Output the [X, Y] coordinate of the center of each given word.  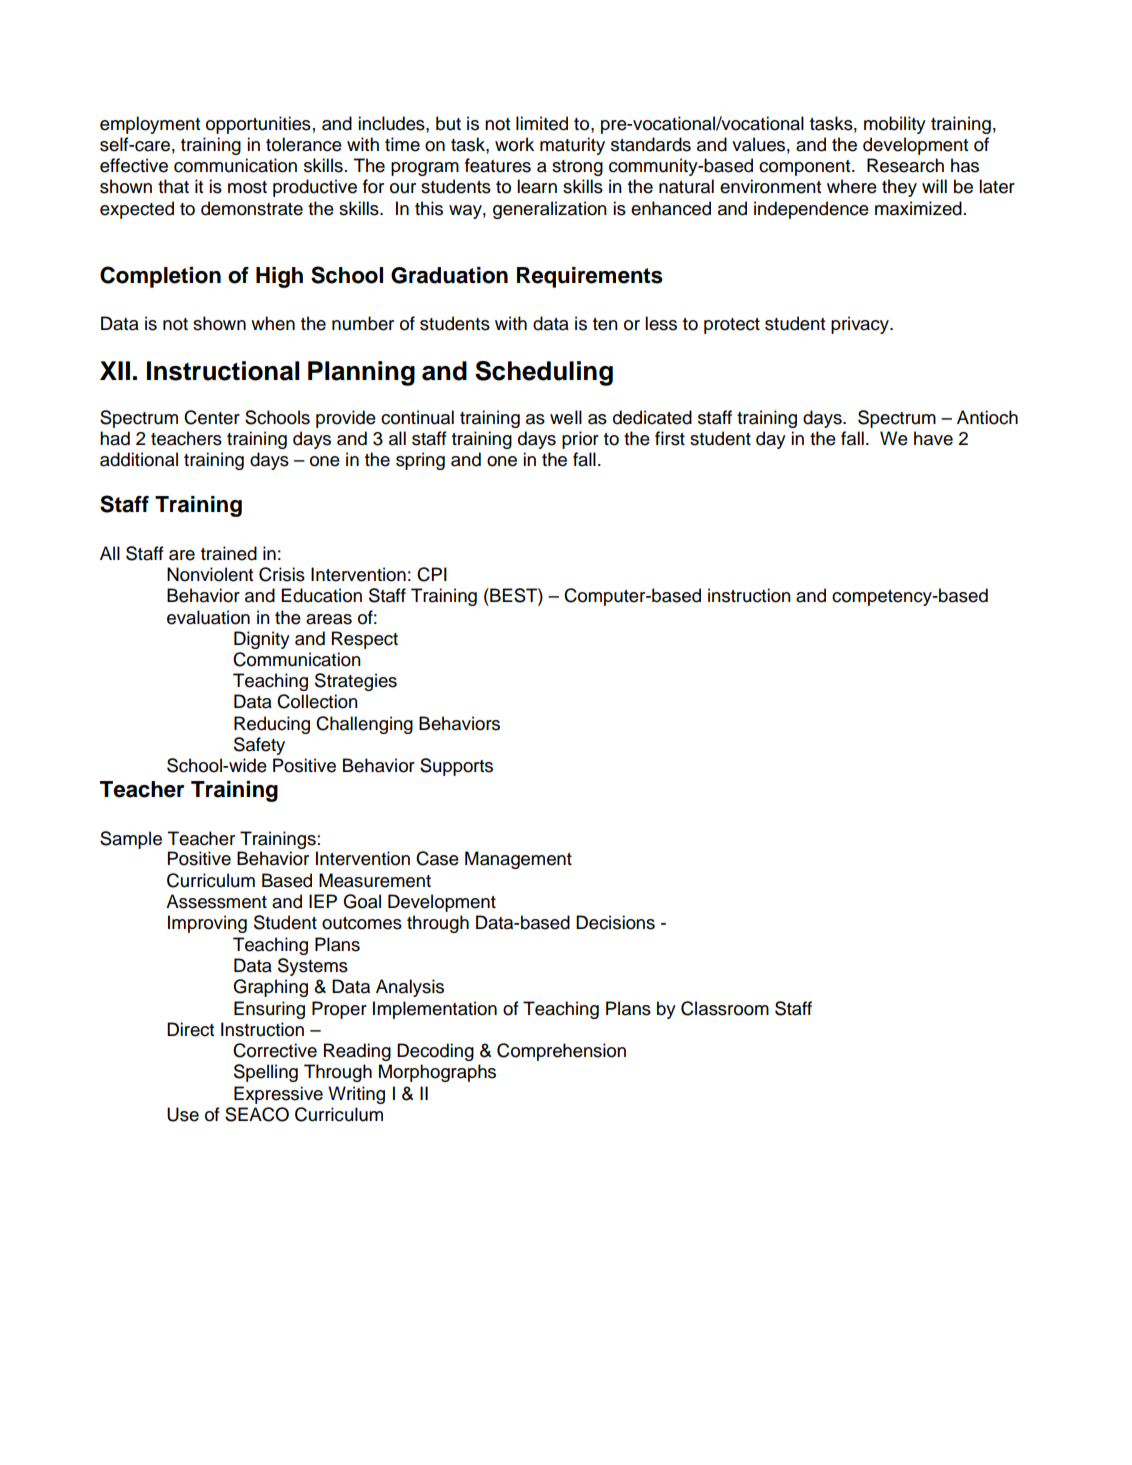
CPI [432, 574]
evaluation [208, 617]
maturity [572, 146]
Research [905, 165]
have [933, 438]
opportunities [258, 125]
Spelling [266, 1073]
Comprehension [561, 1052]
